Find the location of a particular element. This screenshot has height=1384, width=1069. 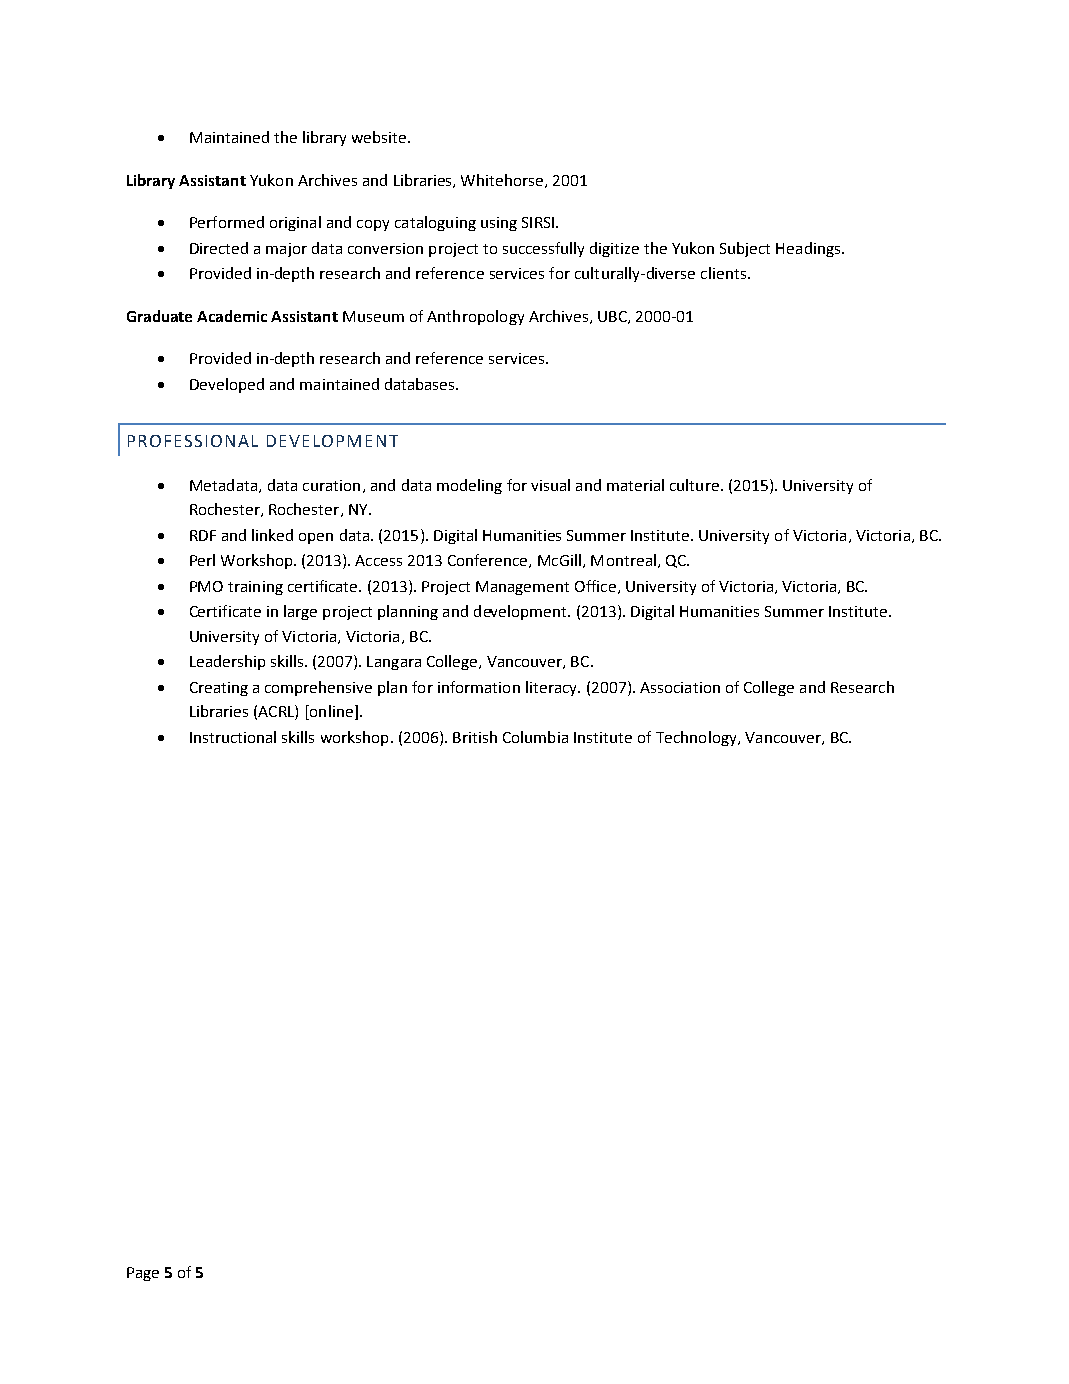

Subject is located at coordinates (745, 249).
